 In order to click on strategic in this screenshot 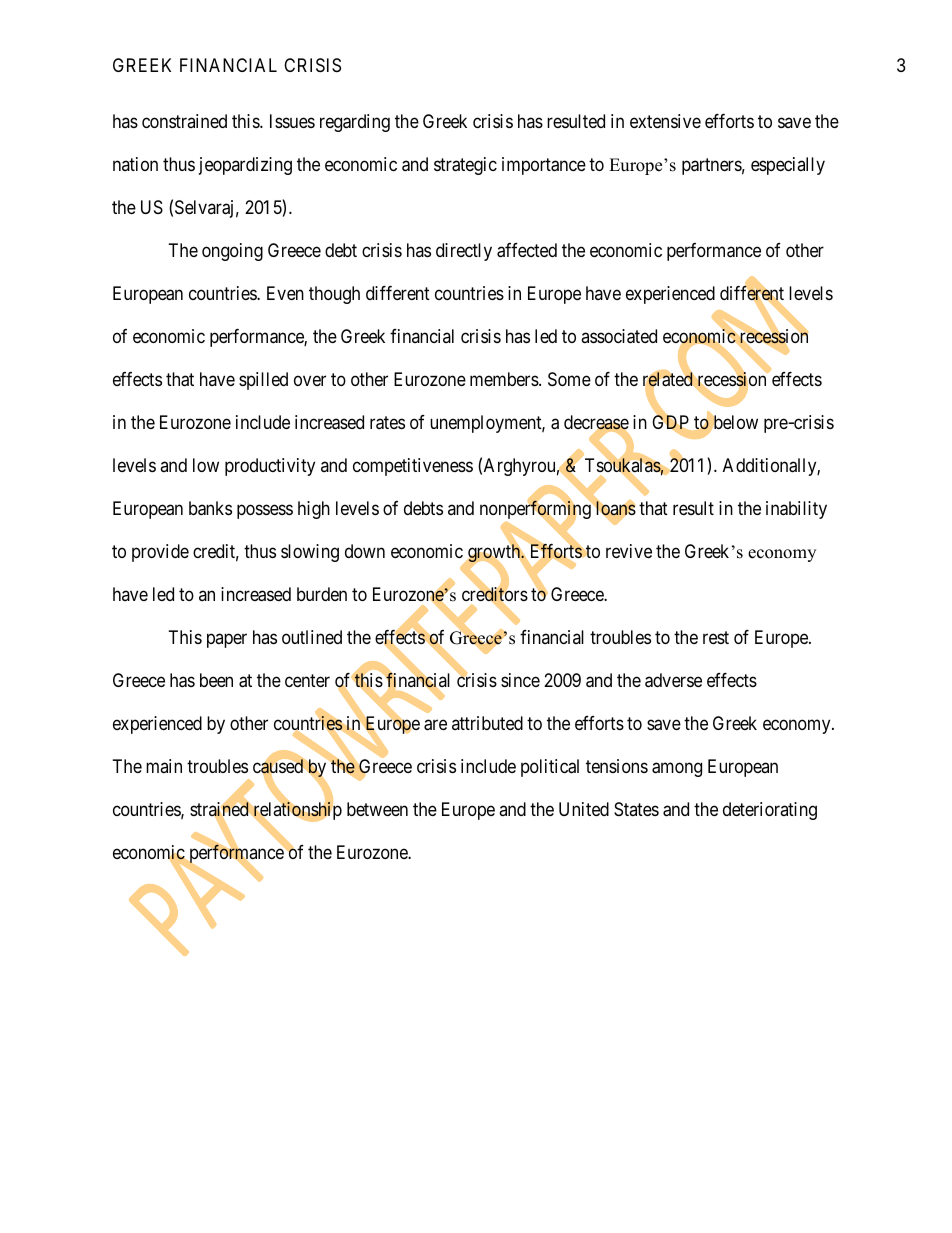, I will do `click(465, 166)`.
